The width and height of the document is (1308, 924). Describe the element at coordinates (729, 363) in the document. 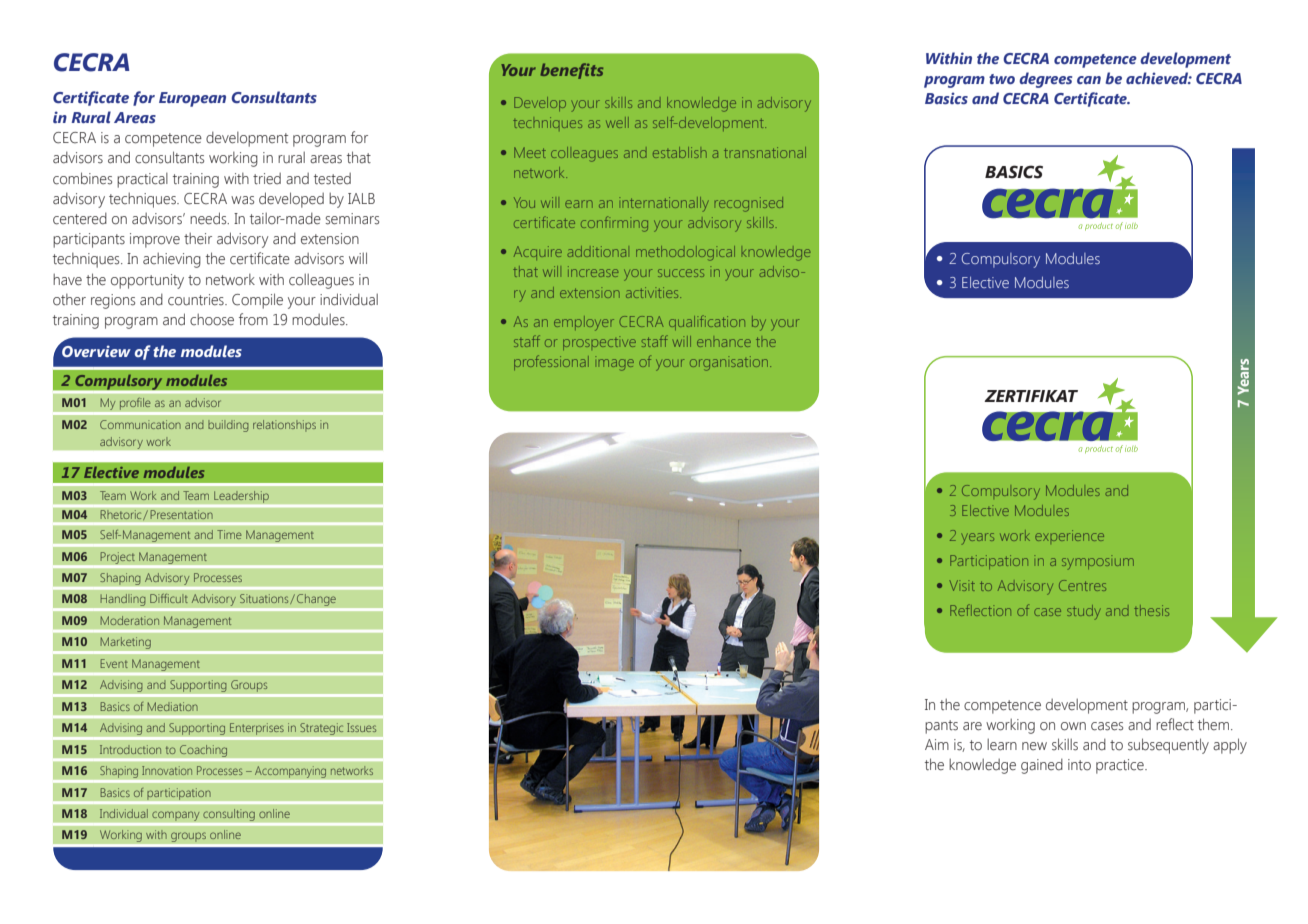

I see `organisation` at that location.
